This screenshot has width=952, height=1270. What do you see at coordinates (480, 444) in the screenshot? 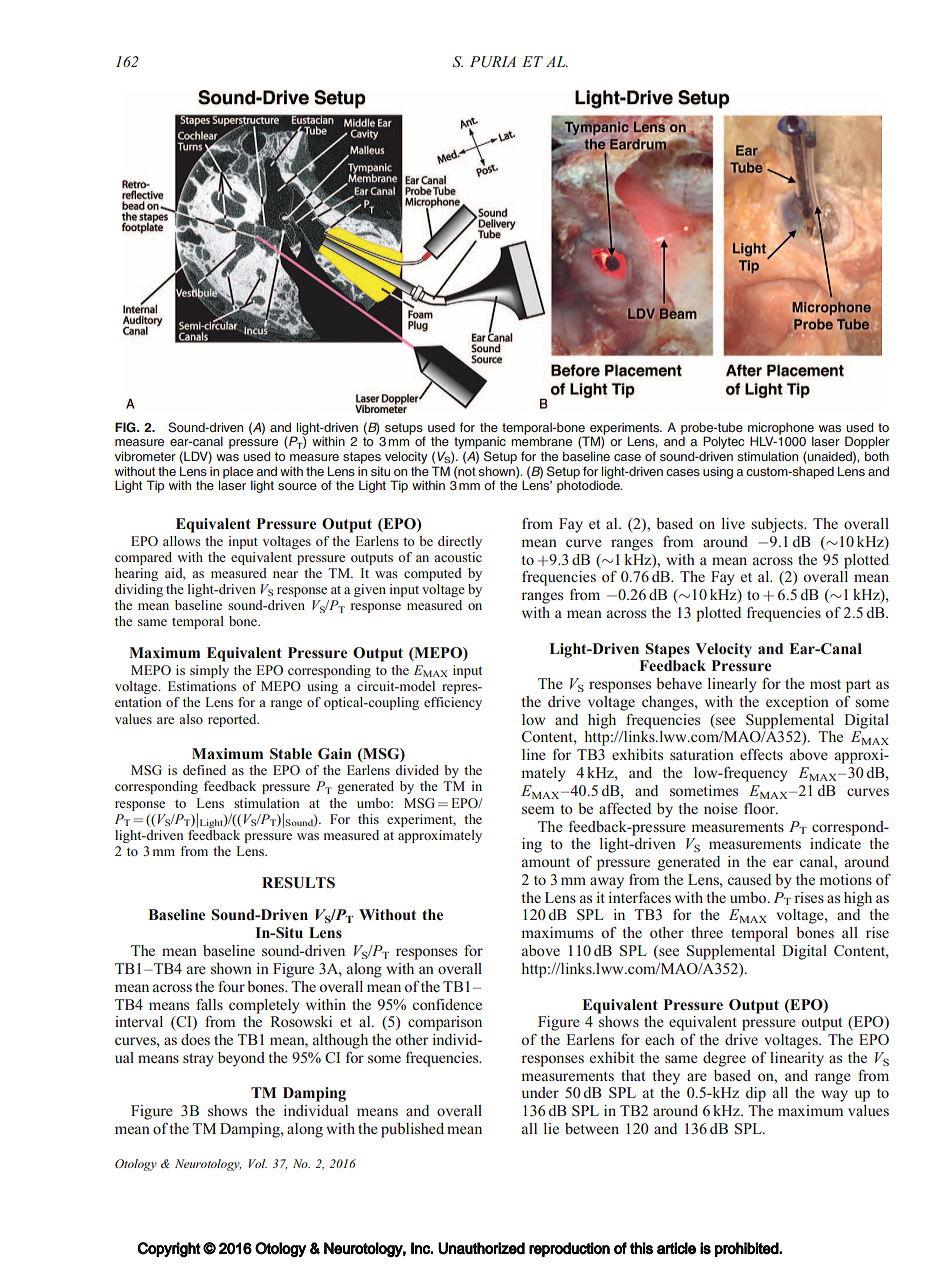
I see `tympanic` at bounding box center [480, 444].
